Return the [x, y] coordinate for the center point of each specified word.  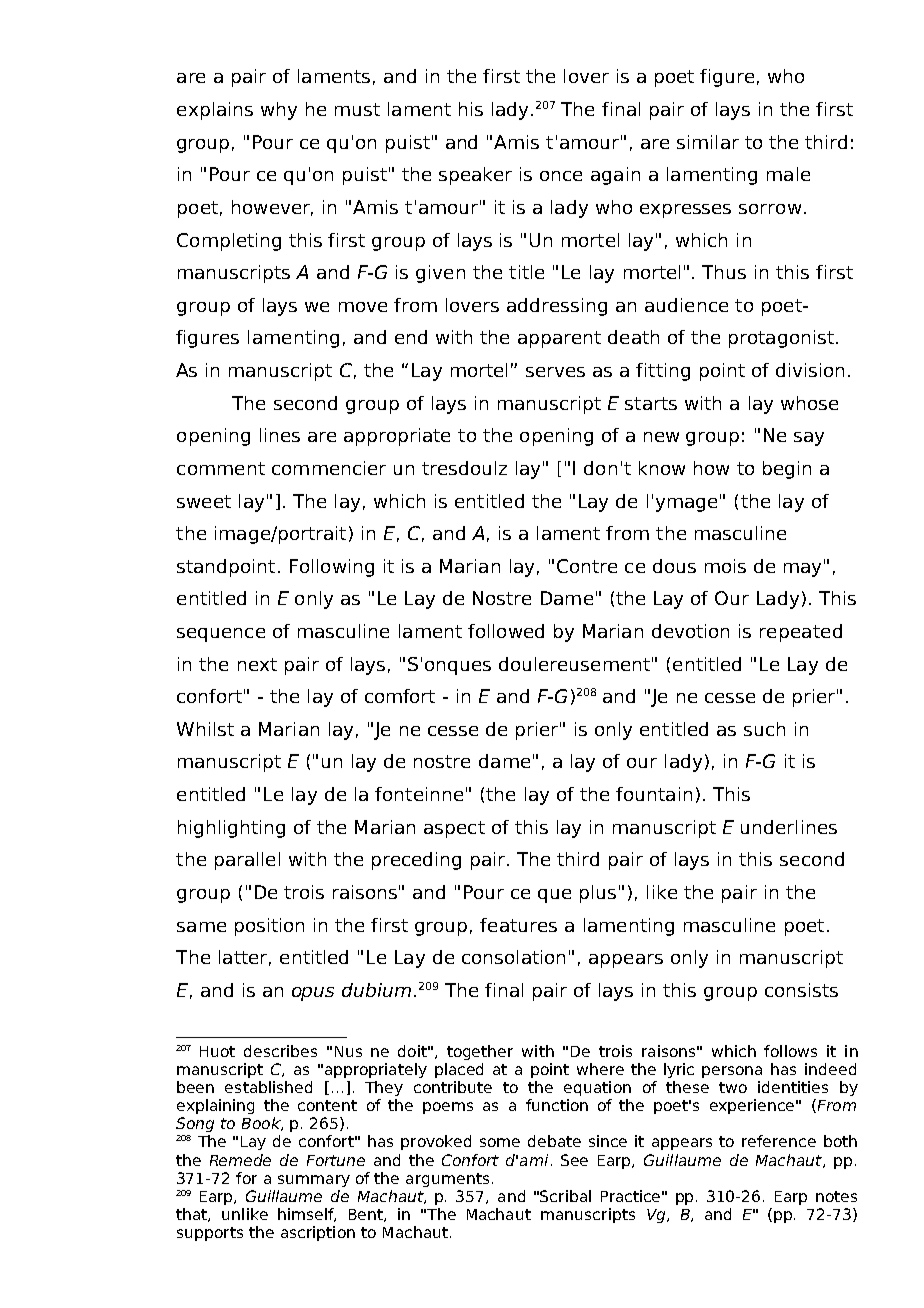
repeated [801, 633]
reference [779, 1141]
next [257, 664]
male [788, 174]
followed [506, 631]
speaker [475, 176]
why [279, 111]
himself [307, 1215]
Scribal [565, 1196]
